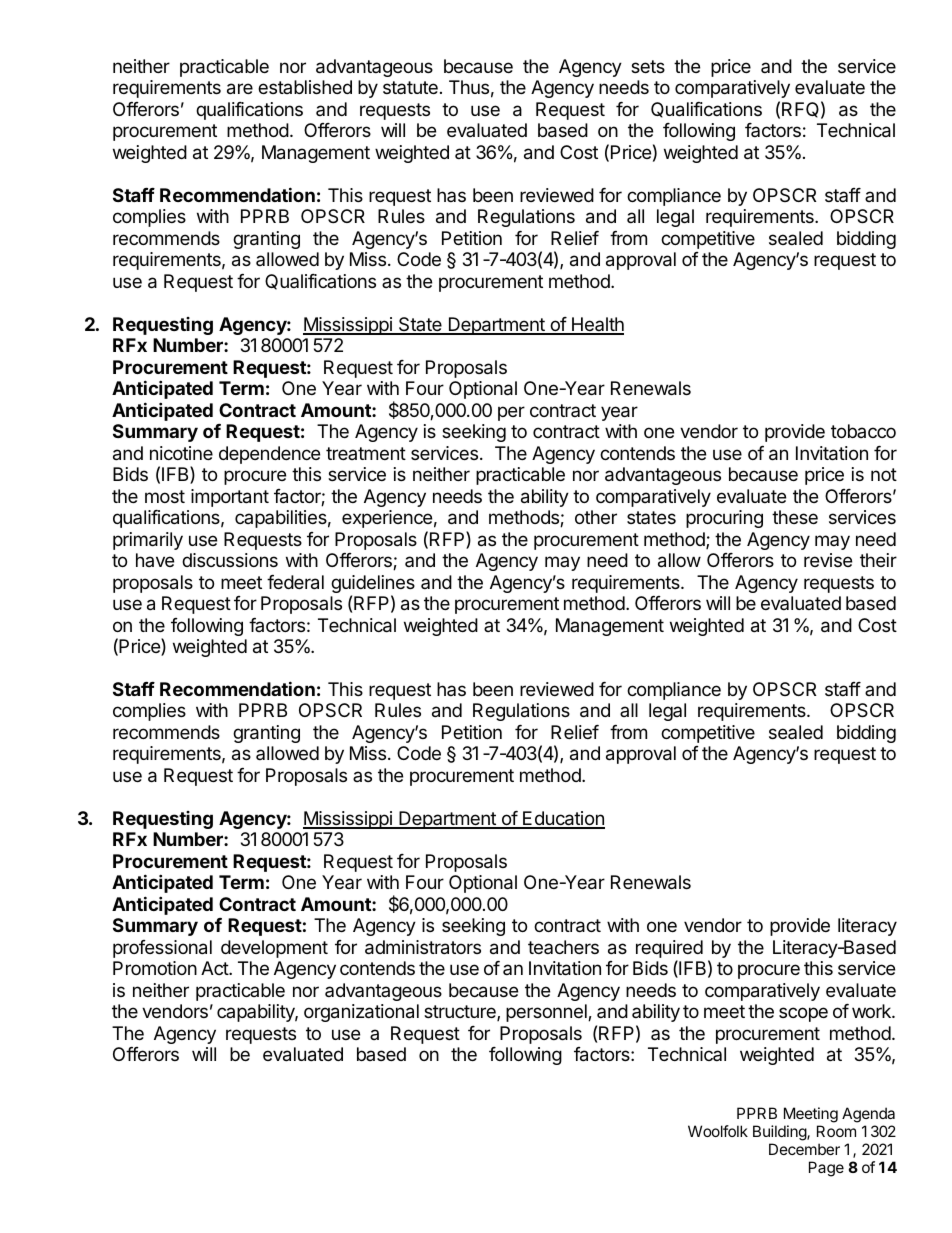 Image resolution: width=952 pixels, height=1233 pixels. What do you see at coordinates (563, 819) in the screenshot?
I see `Education` at bounding box center [563, 819].
